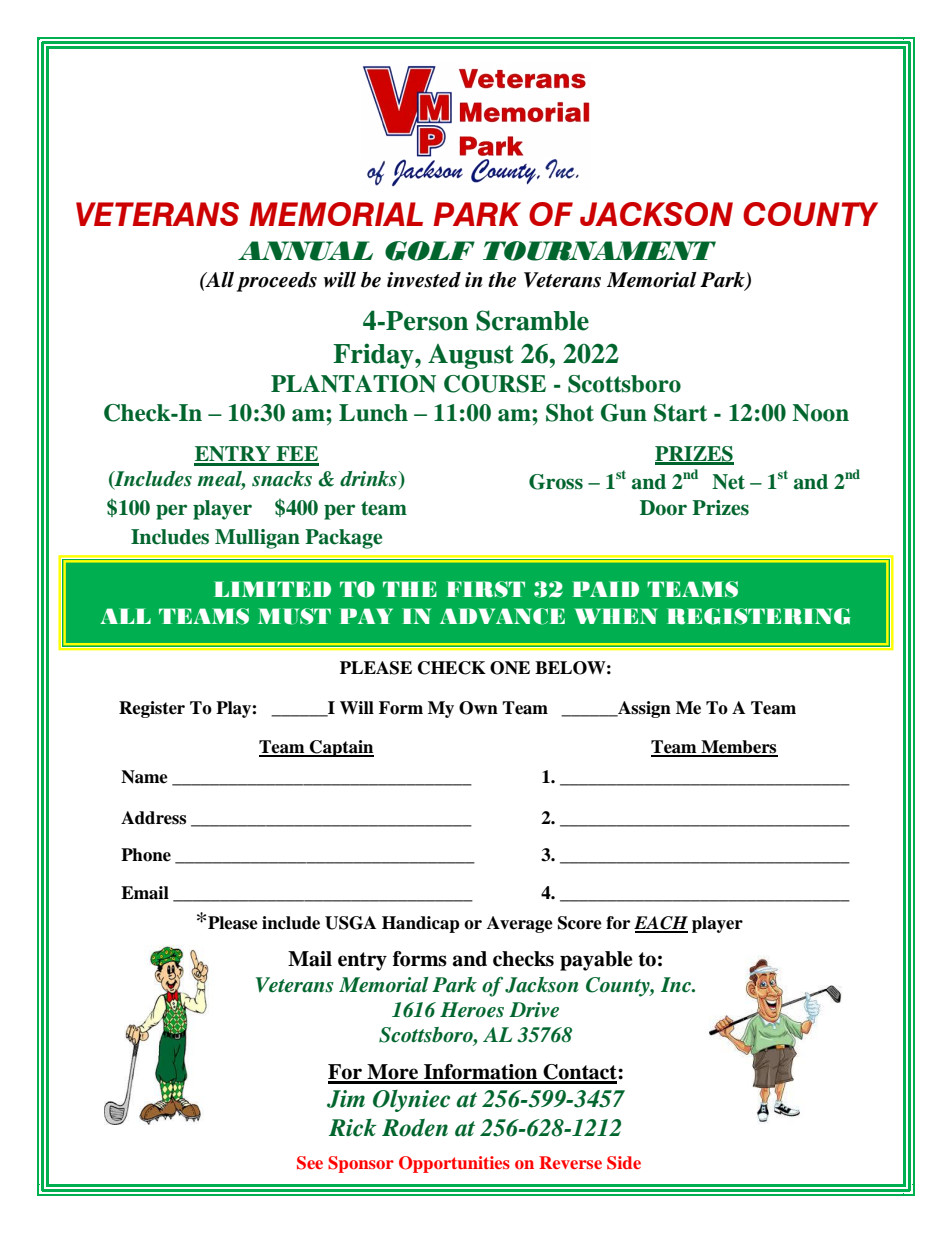  Describe the element at coordinates (661, 924) in the screenshot. I see `EACH` at that location.
